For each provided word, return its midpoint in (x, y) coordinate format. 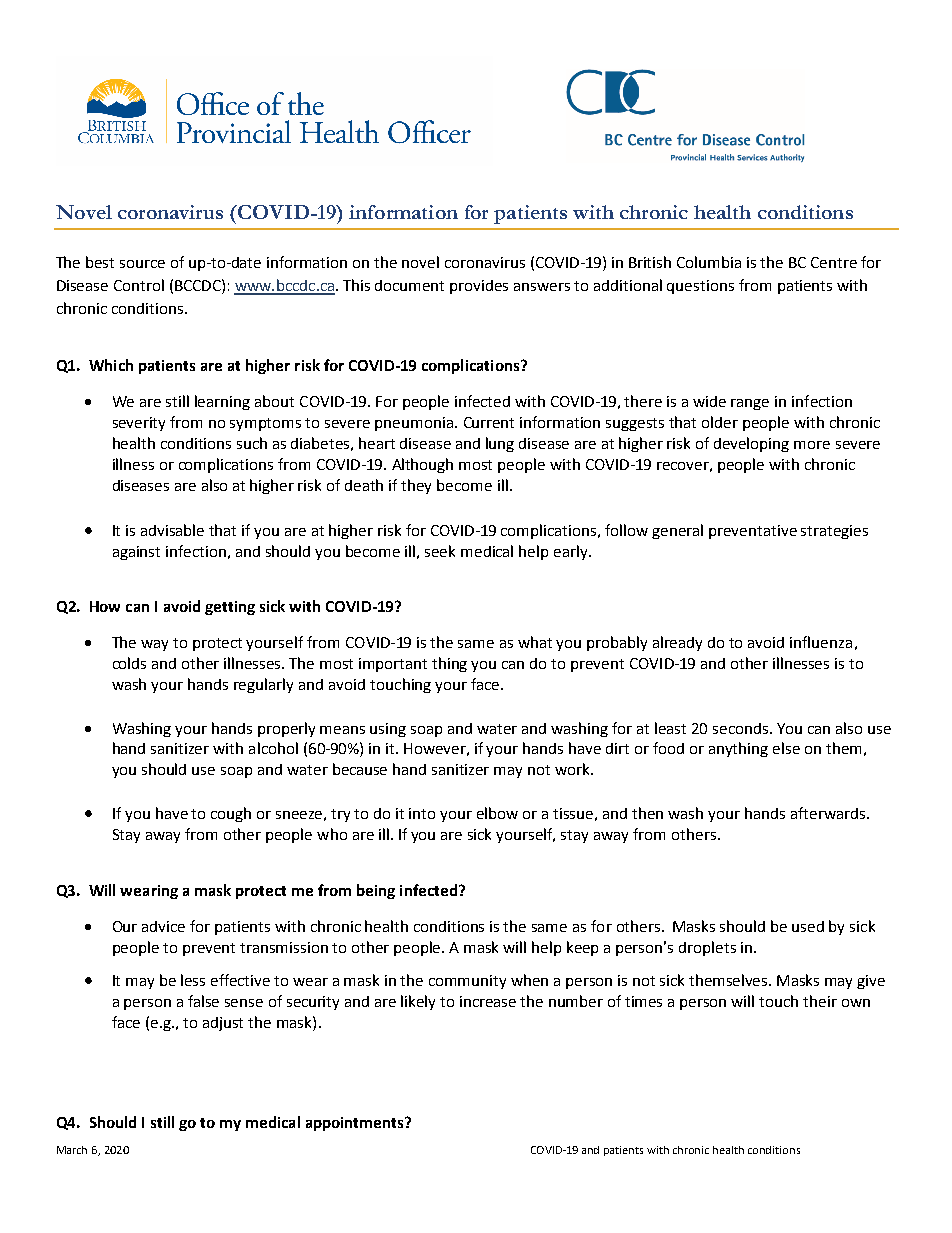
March (72, 1150)
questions (700, 287)
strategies (834, 532)
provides (479, 287)
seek (440, 551)
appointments (356, 1124)
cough (231, 814)
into (422, 813)
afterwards (829, 813)
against (136, 553)
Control (139, 285)
